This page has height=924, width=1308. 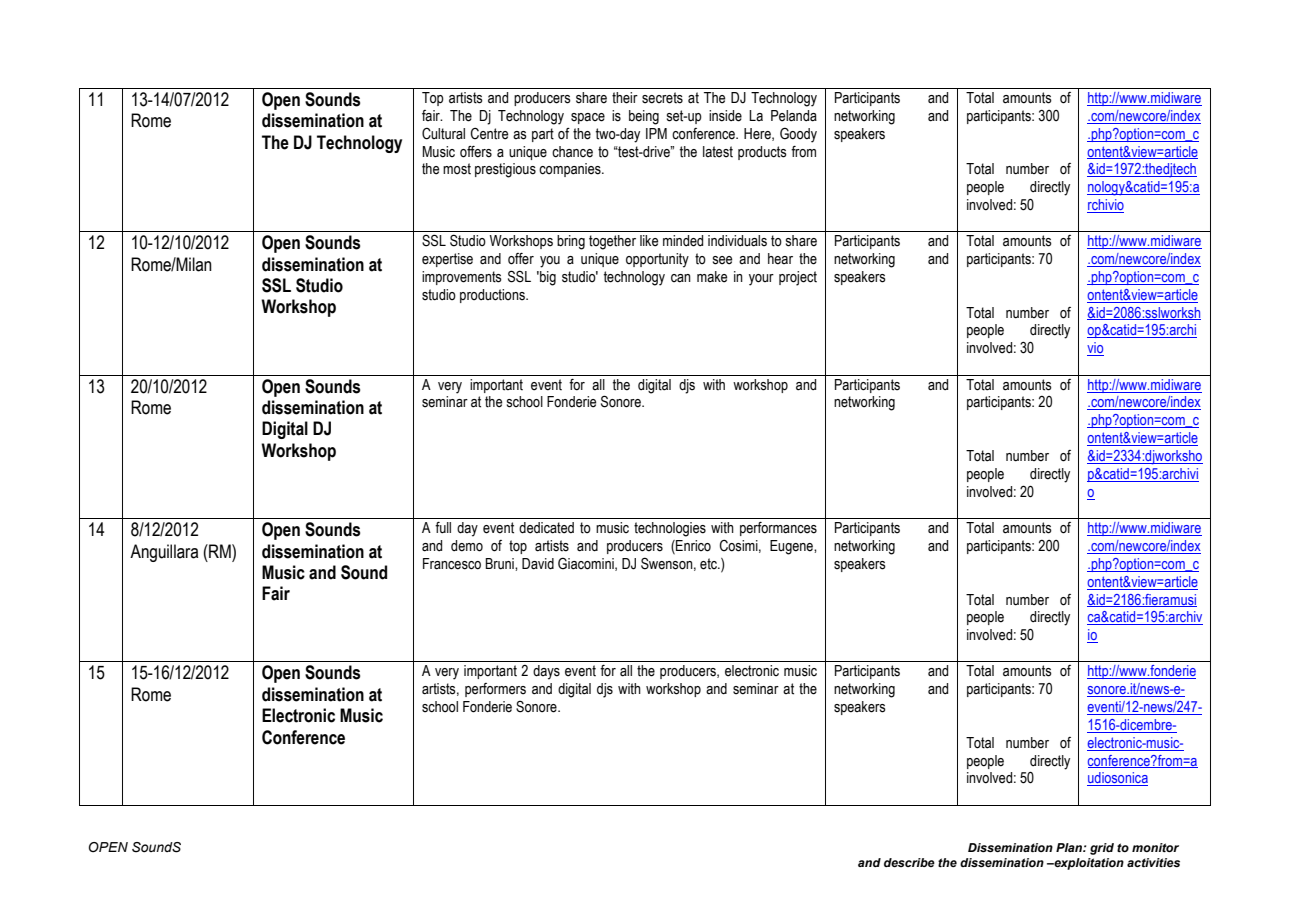 I want to click on etc, so click(x=710, y=564).
